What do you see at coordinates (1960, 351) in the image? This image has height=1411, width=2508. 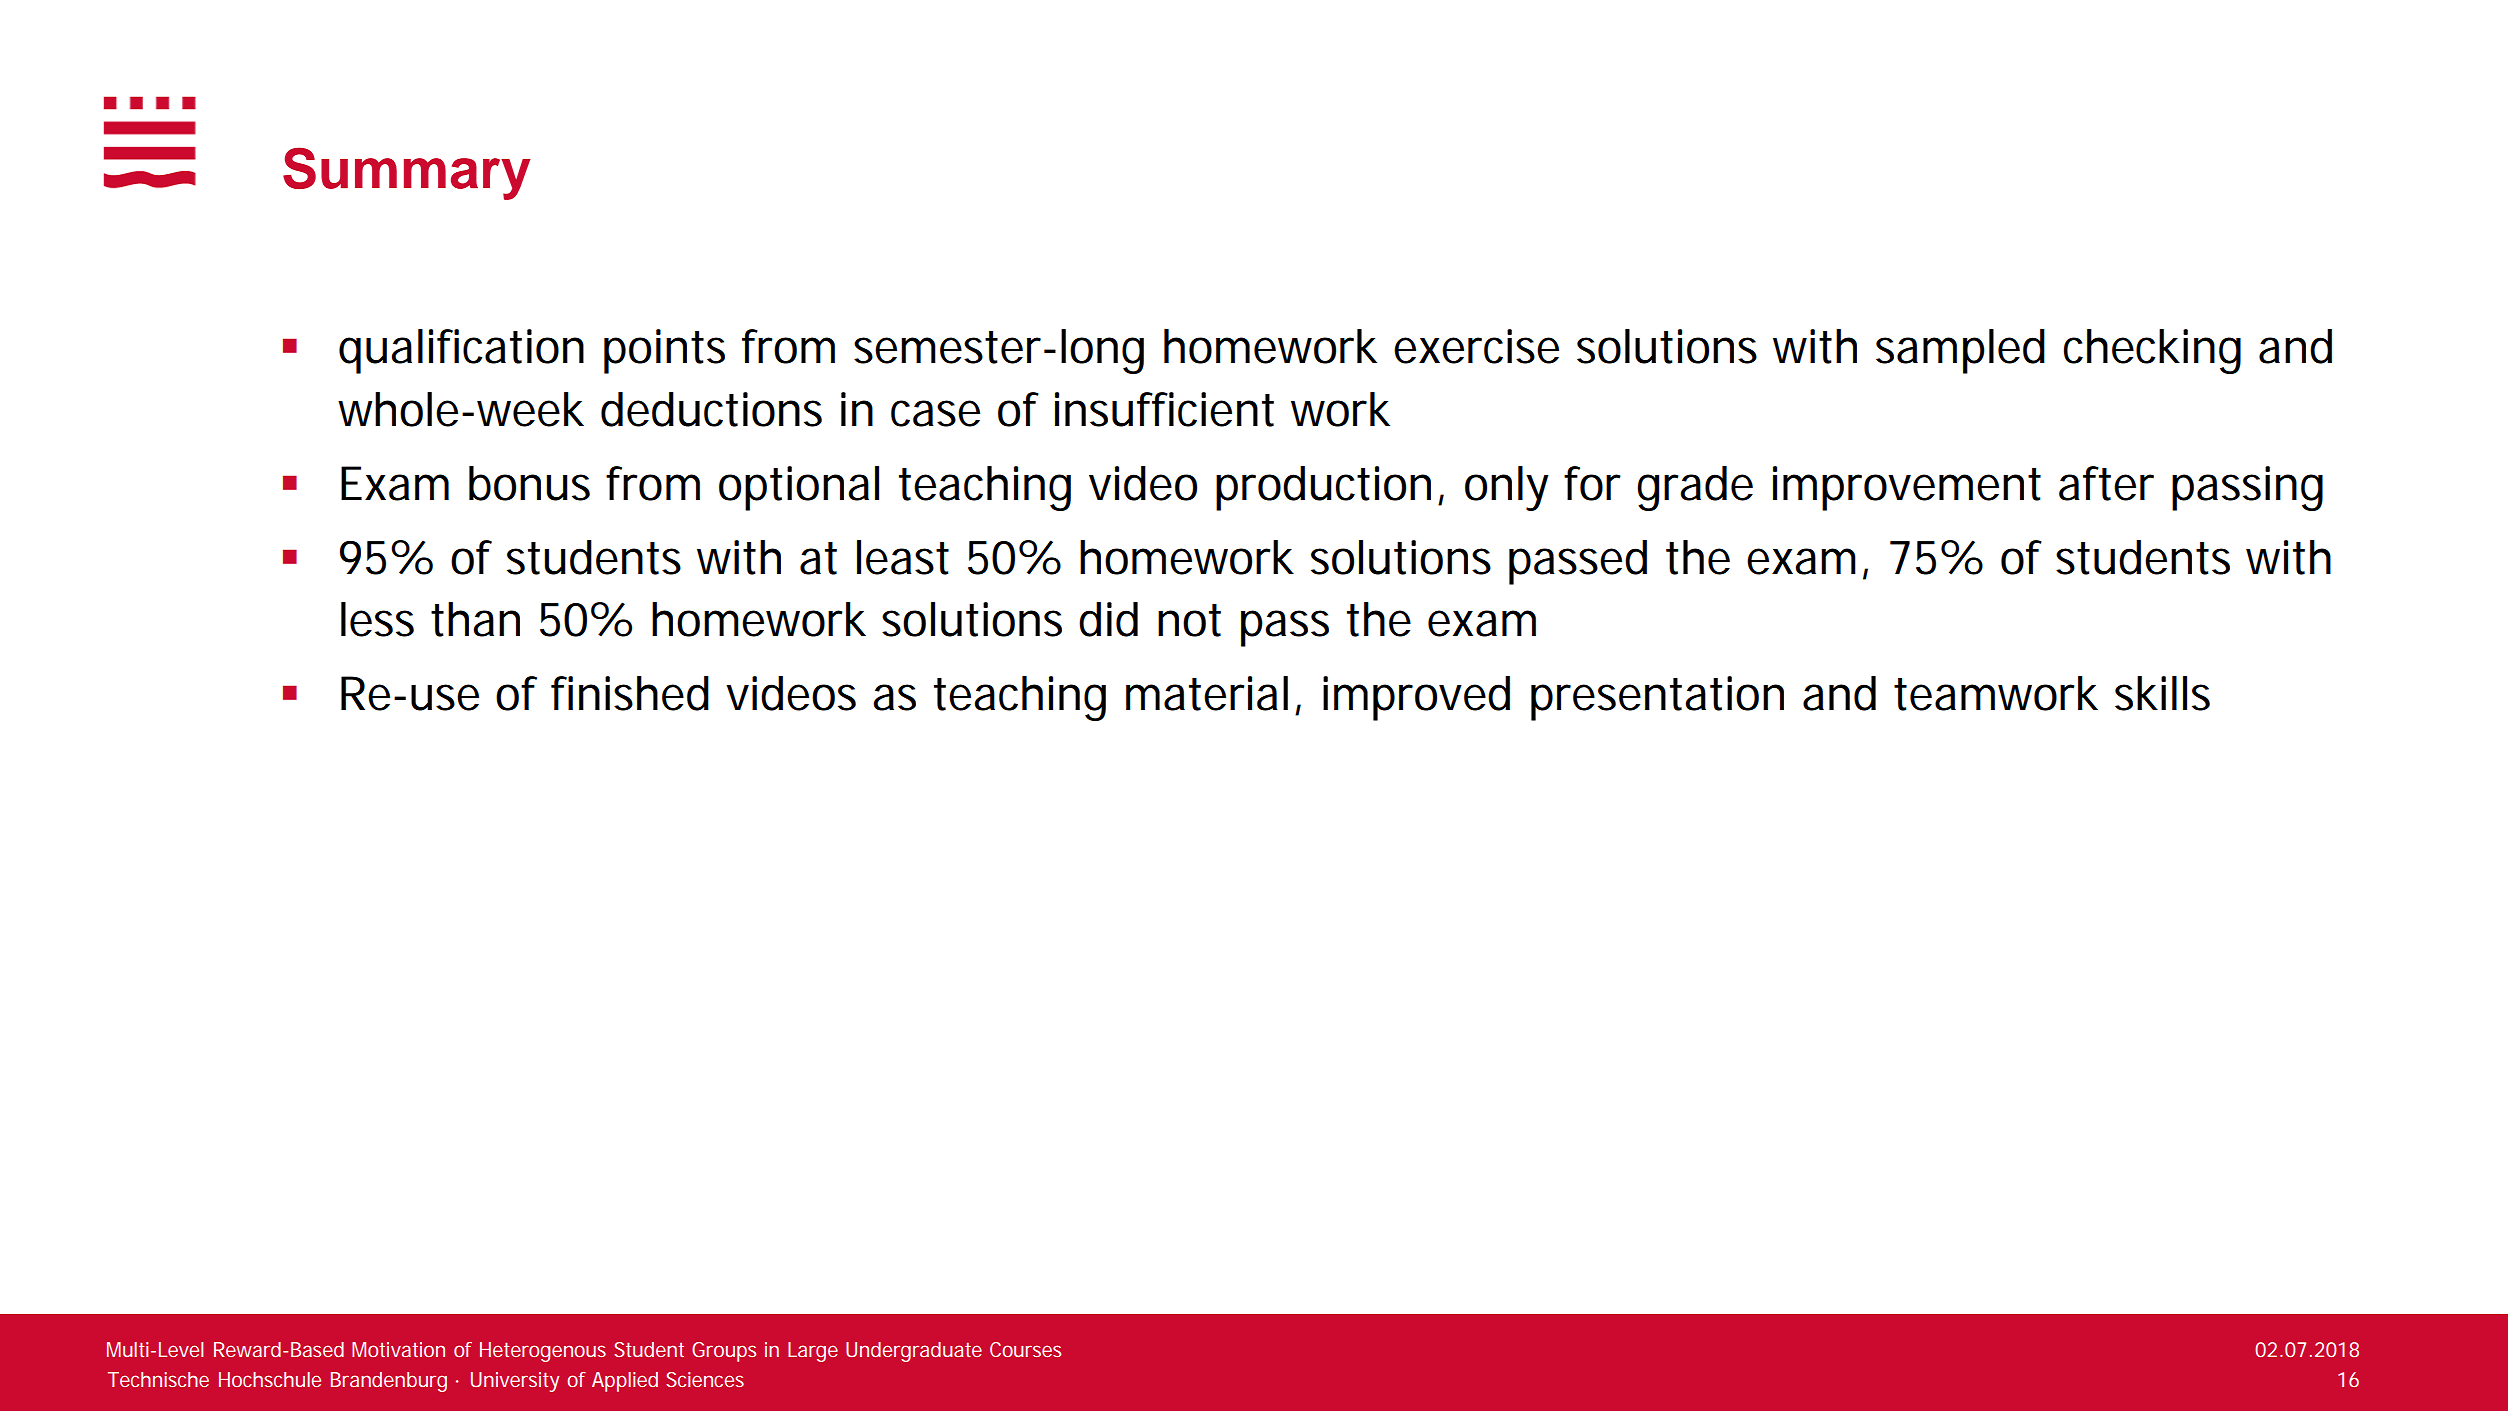 I see `sampled` at bounding box center [1960, 351].
